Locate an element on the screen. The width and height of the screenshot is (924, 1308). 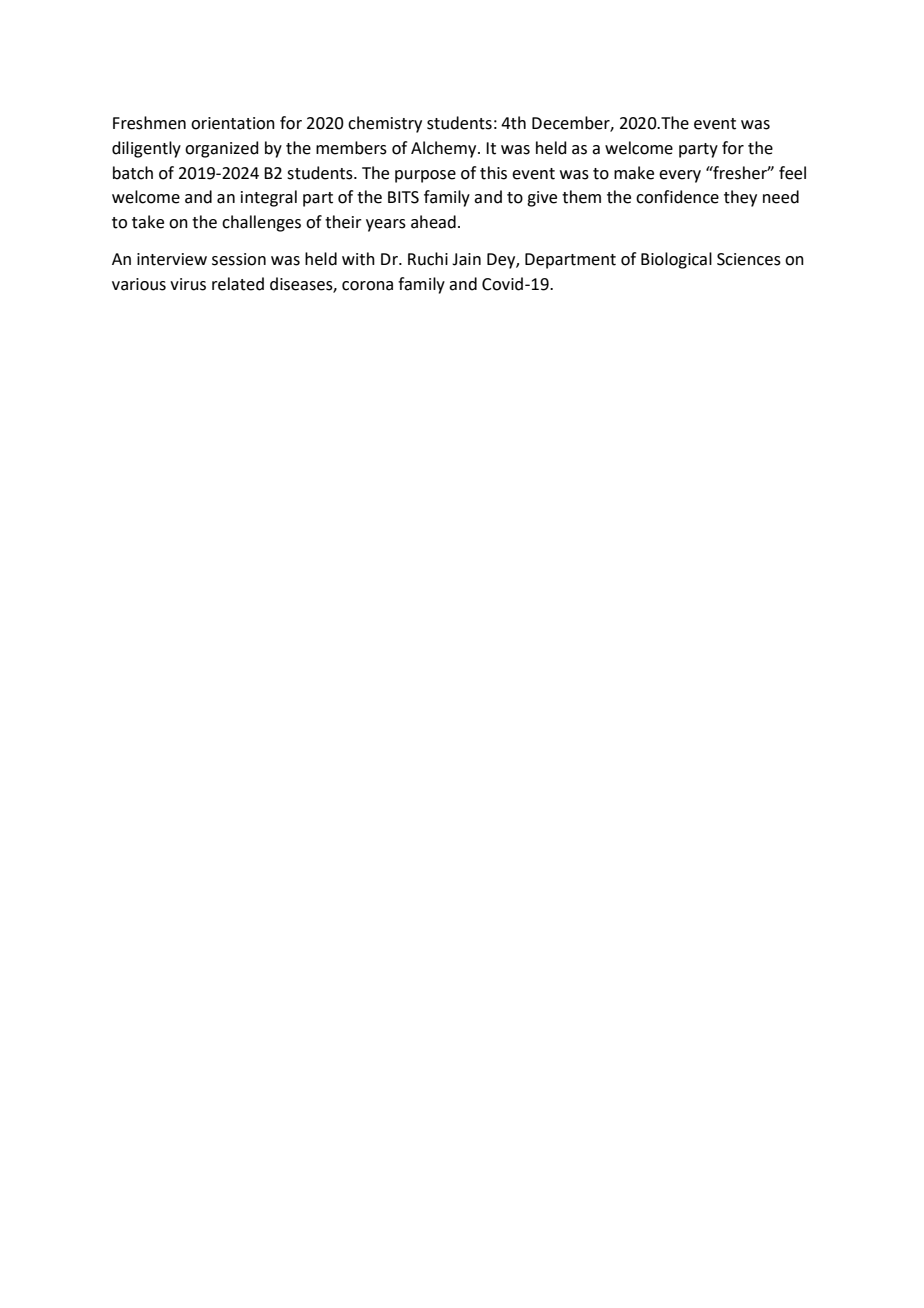
Alchemy is located at coordinates (445, 149).
